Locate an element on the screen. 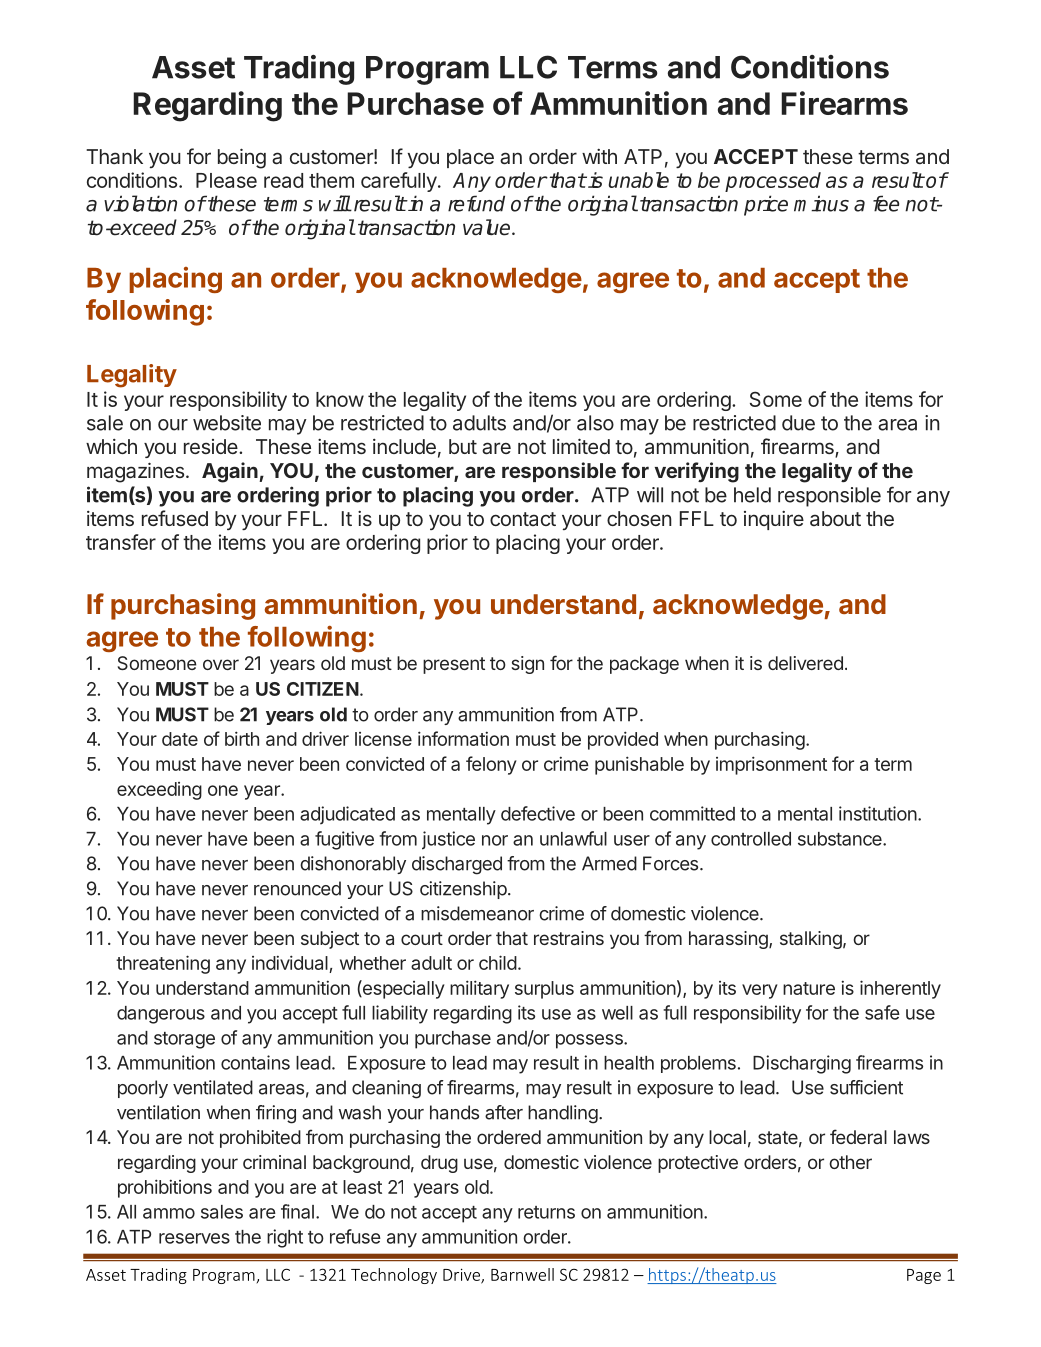  information is located at coordinates (463, 738).
